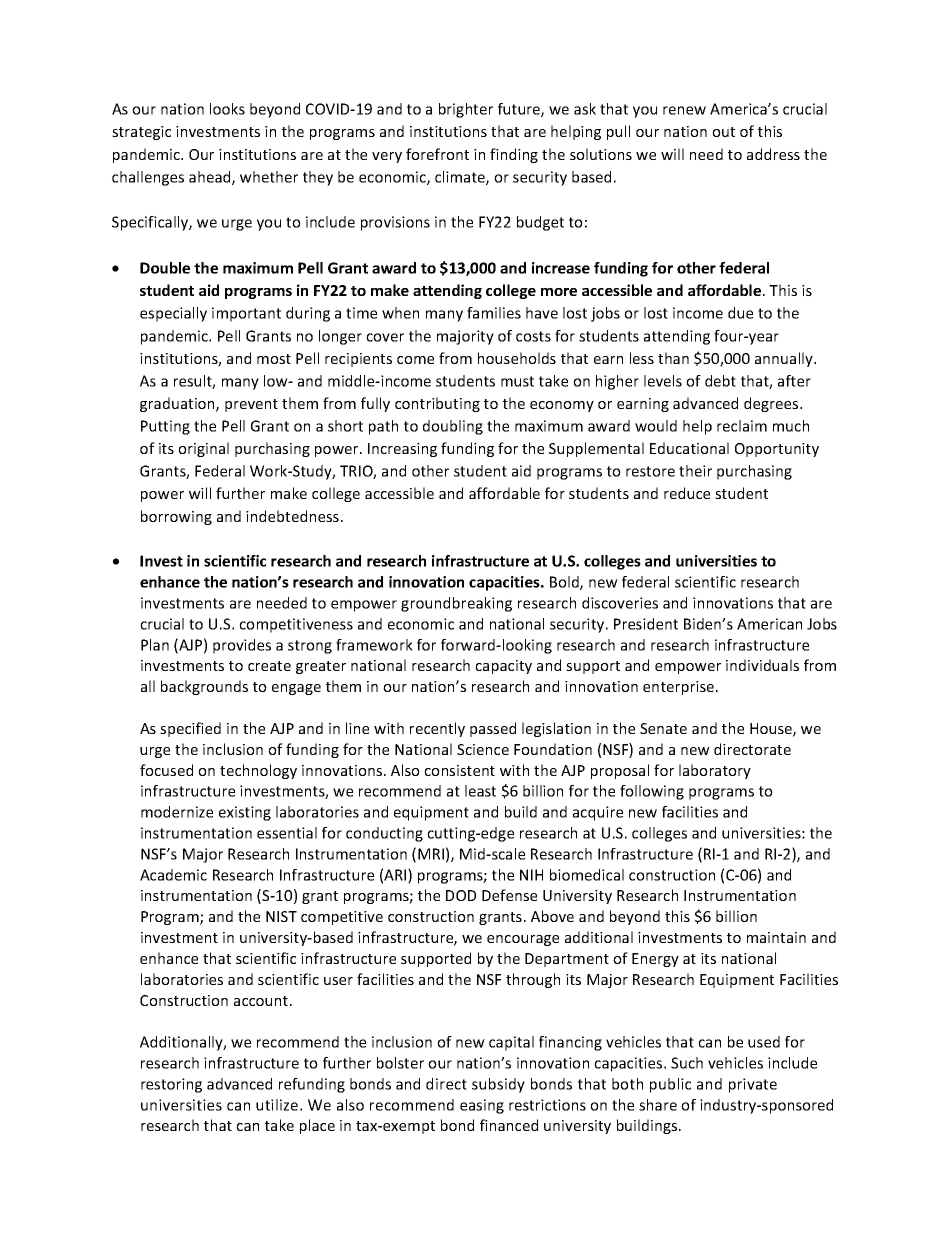  What do you see at coordinates (453, 427) in the screenshot?
I see `doubling` at bounding box center [453, 427].
